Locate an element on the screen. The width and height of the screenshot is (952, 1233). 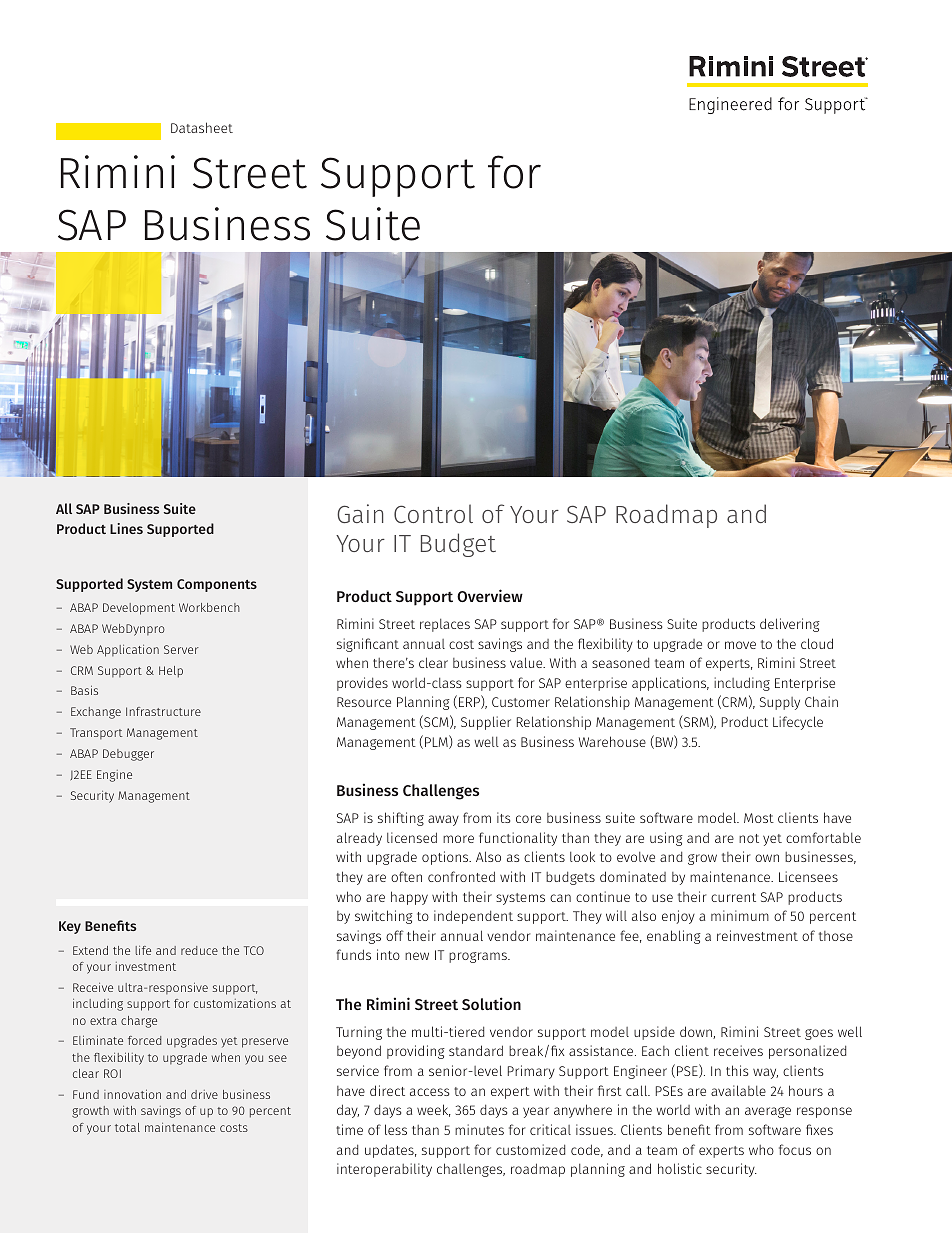
Lines is located at coordinates (126, 528).
